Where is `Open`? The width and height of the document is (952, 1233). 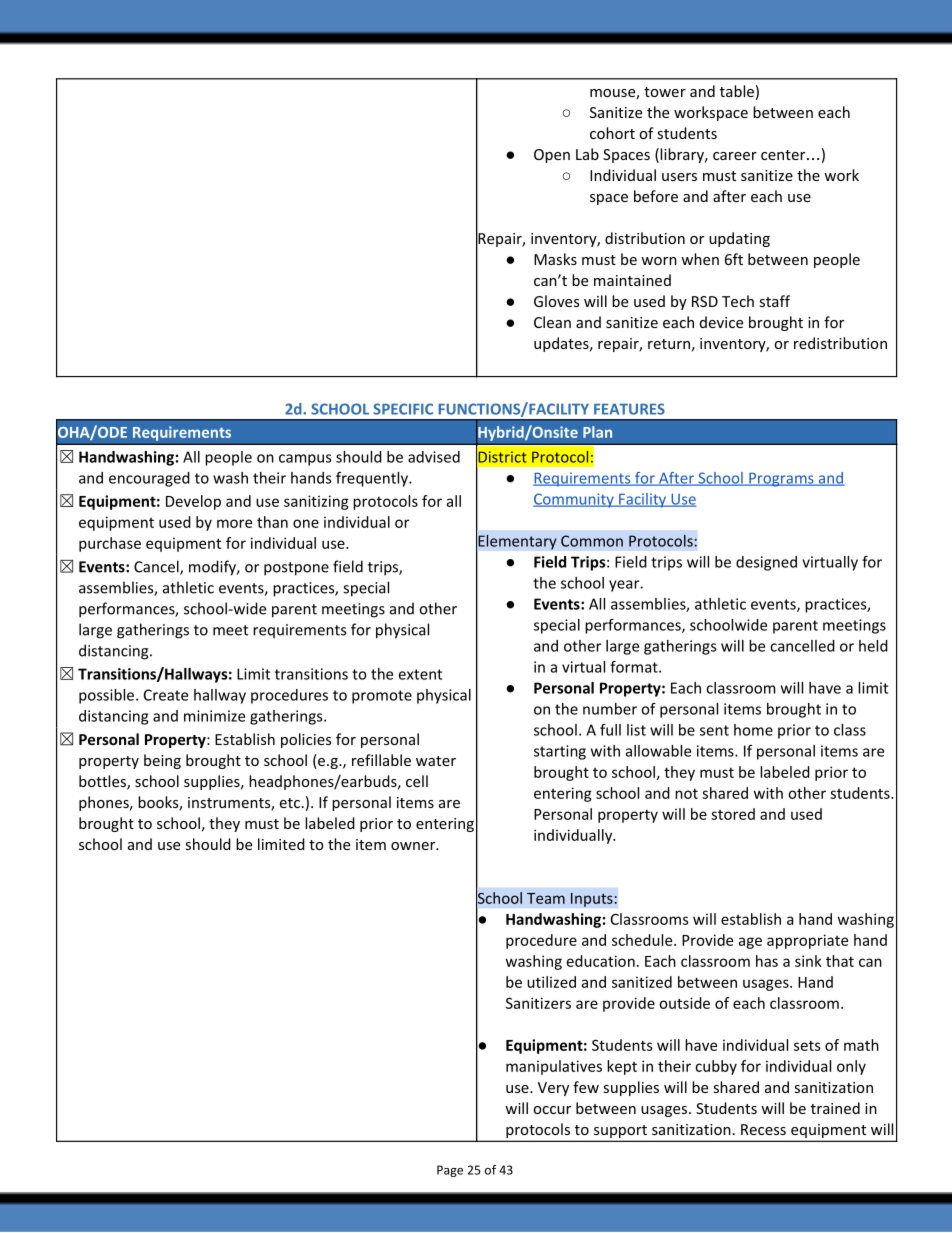 Open is located at coordinates (552, 156).
